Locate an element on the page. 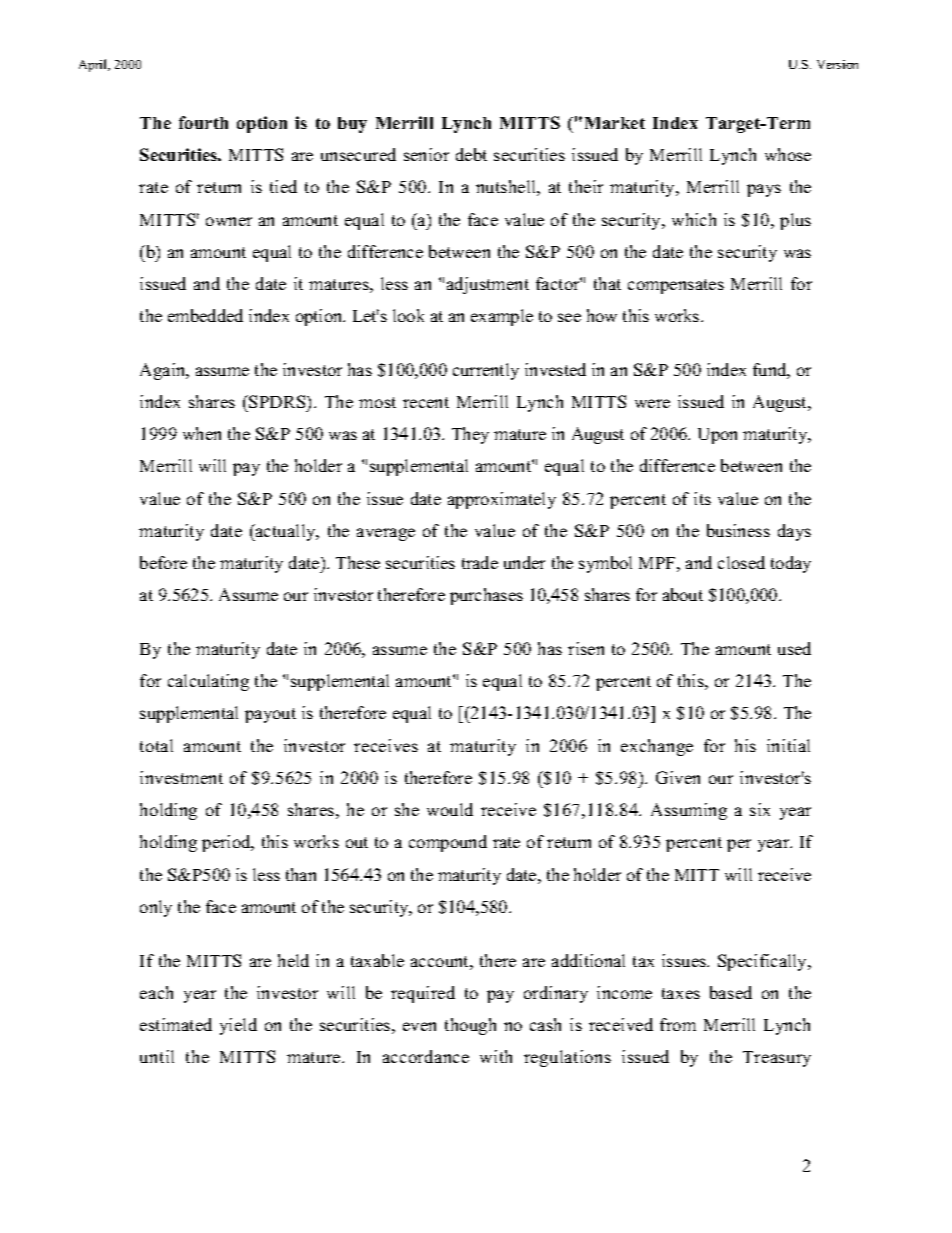 This document has height=1233, width=952. debt is located at coordinates (471, 154).
